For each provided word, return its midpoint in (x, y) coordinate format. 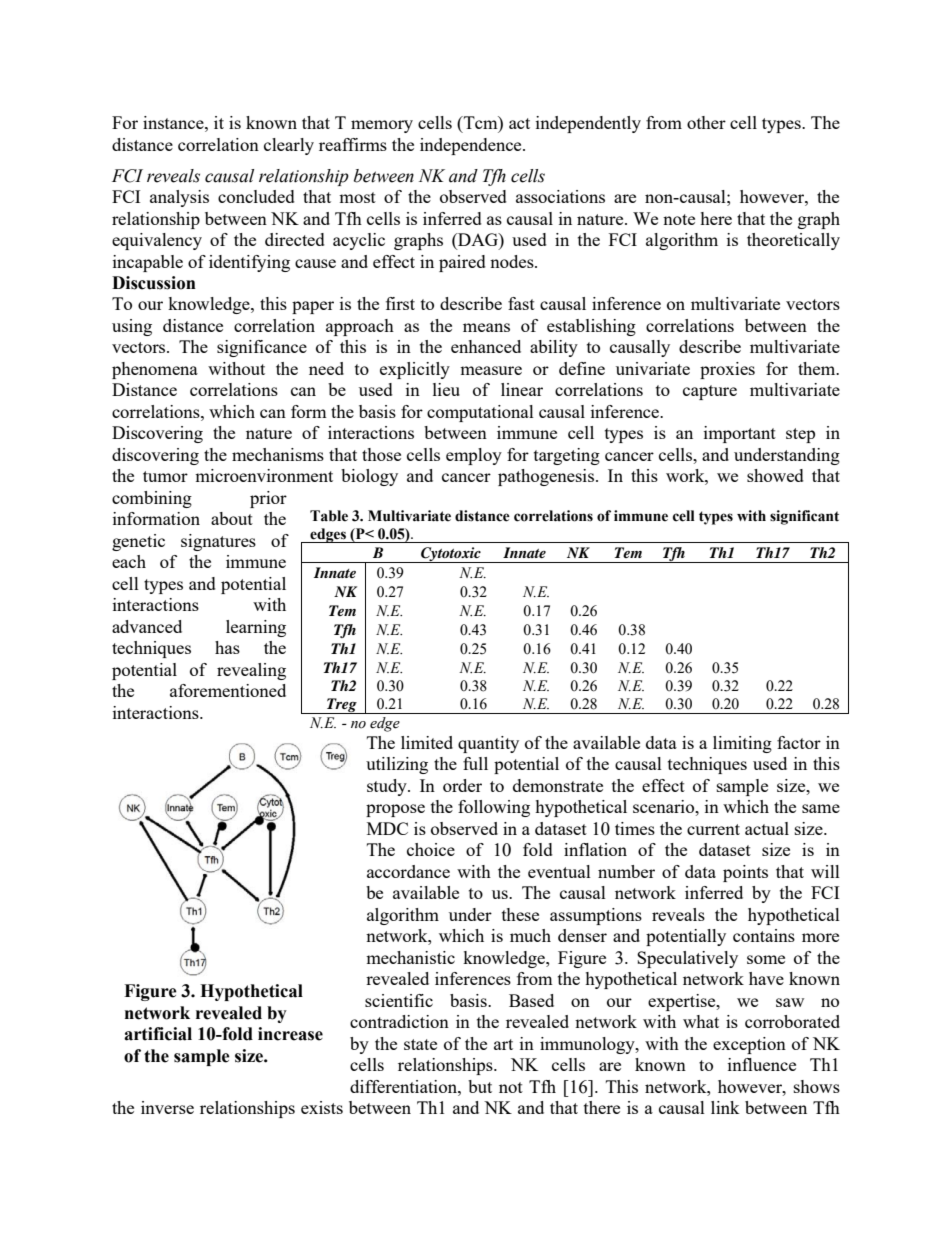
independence (472, 146)
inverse (167, 1107)
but (480, 1086)
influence (762, 1064)
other (706, 122)
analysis (179, 198)
